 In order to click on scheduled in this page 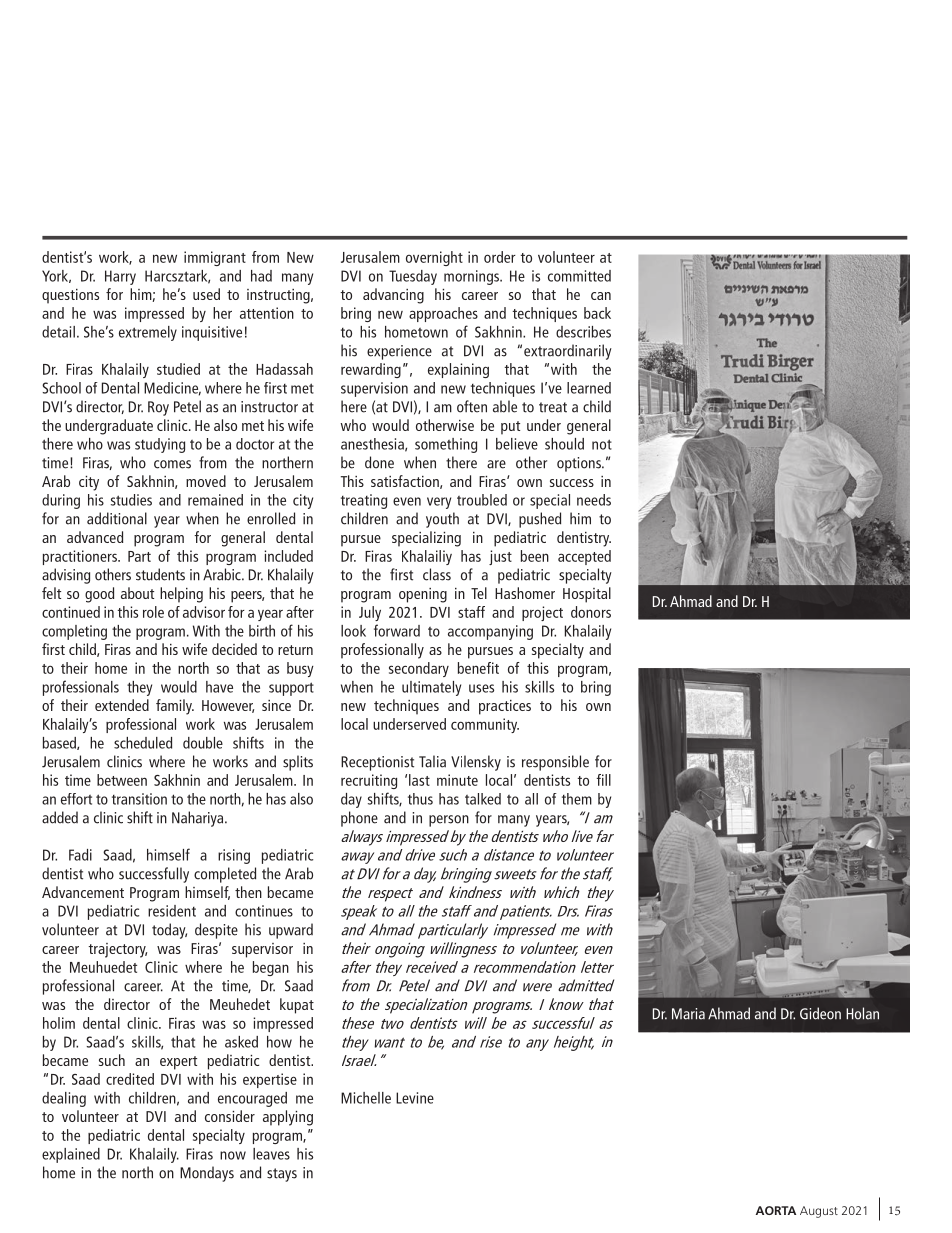, I will do `click(143, 743)`.
